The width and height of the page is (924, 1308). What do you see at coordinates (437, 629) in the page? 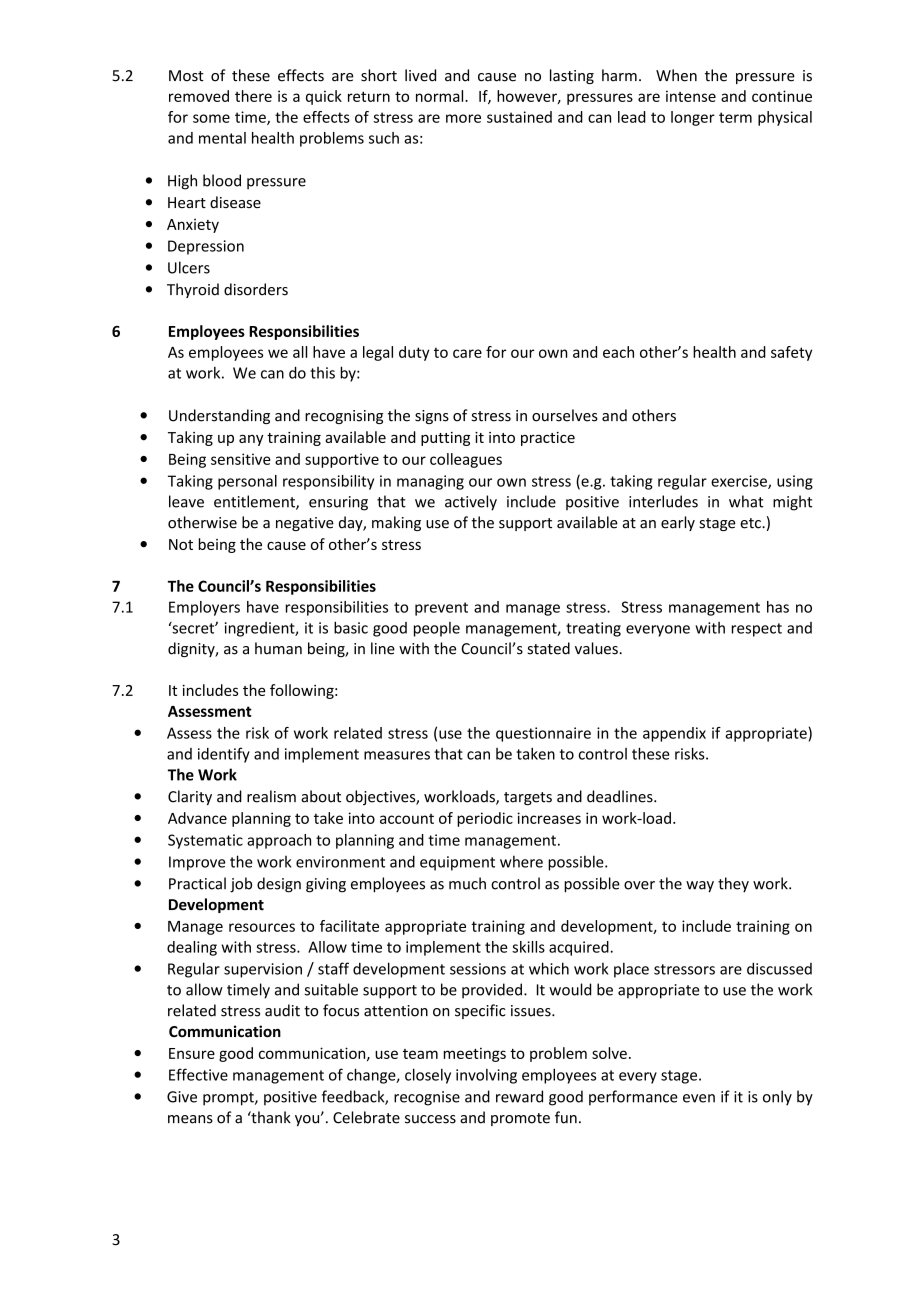
I see `people` at bounding box center [437, 629].
